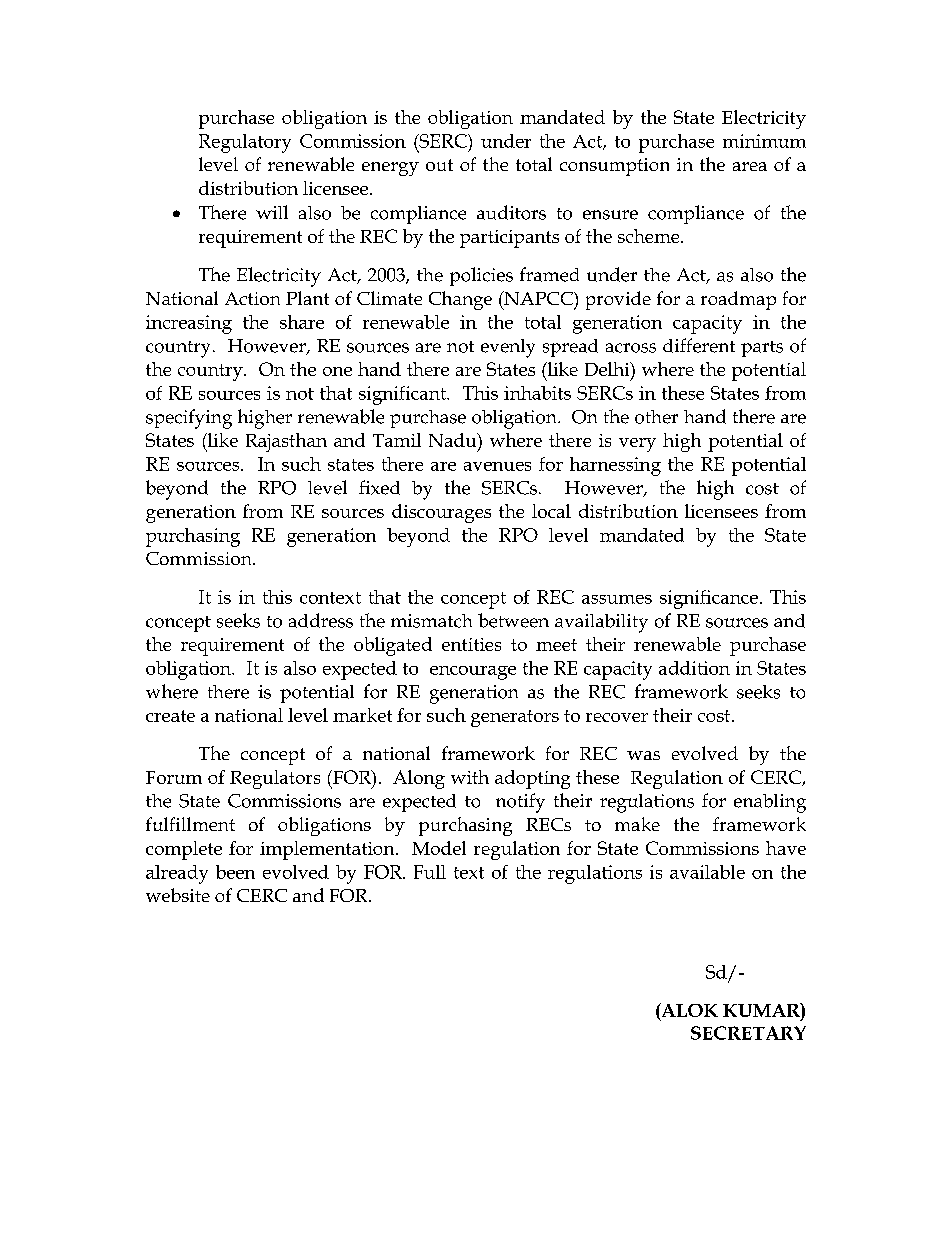 This screenshot has height=1233, width=952. What do you see at coordinates (762, 1010) in the screenshot?
I see `KUMAR` at bounding box center [762, 1010].
